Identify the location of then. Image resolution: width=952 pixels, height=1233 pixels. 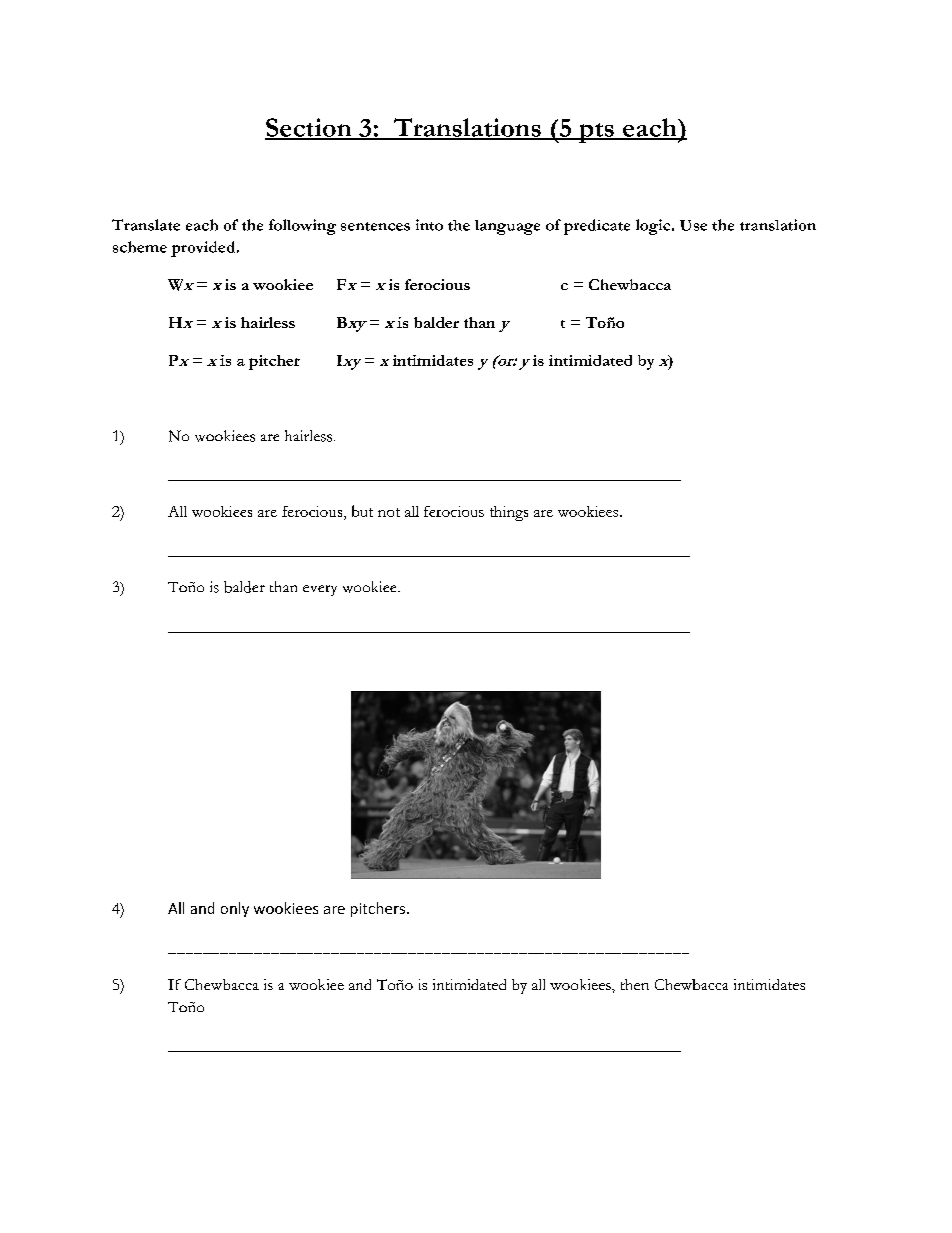
(635, 984).
